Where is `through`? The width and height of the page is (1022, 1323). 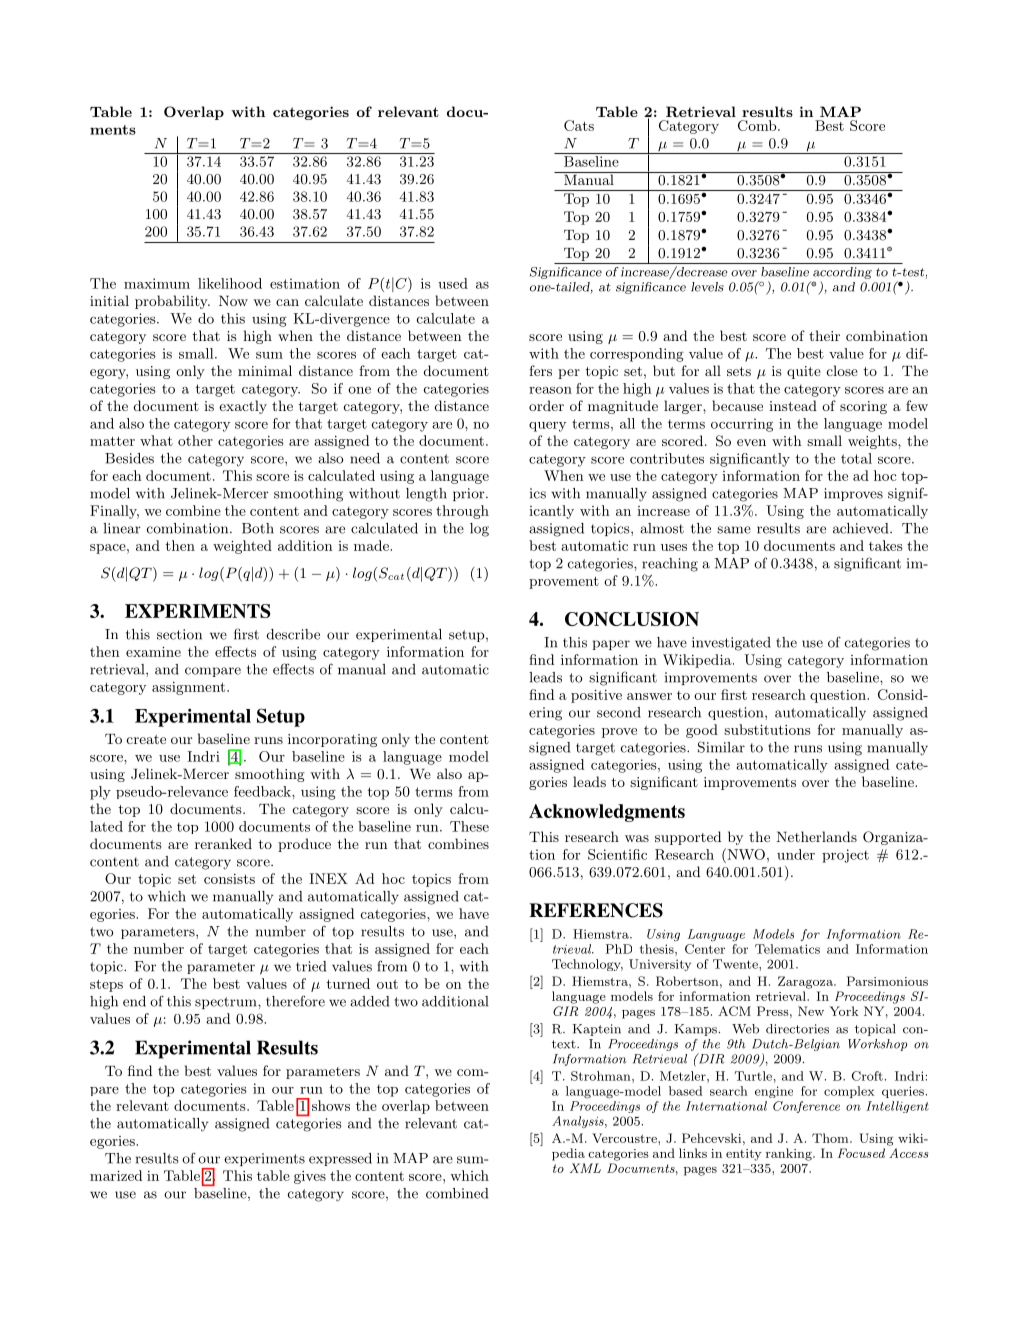
through is located at coordinates (462, 512).
